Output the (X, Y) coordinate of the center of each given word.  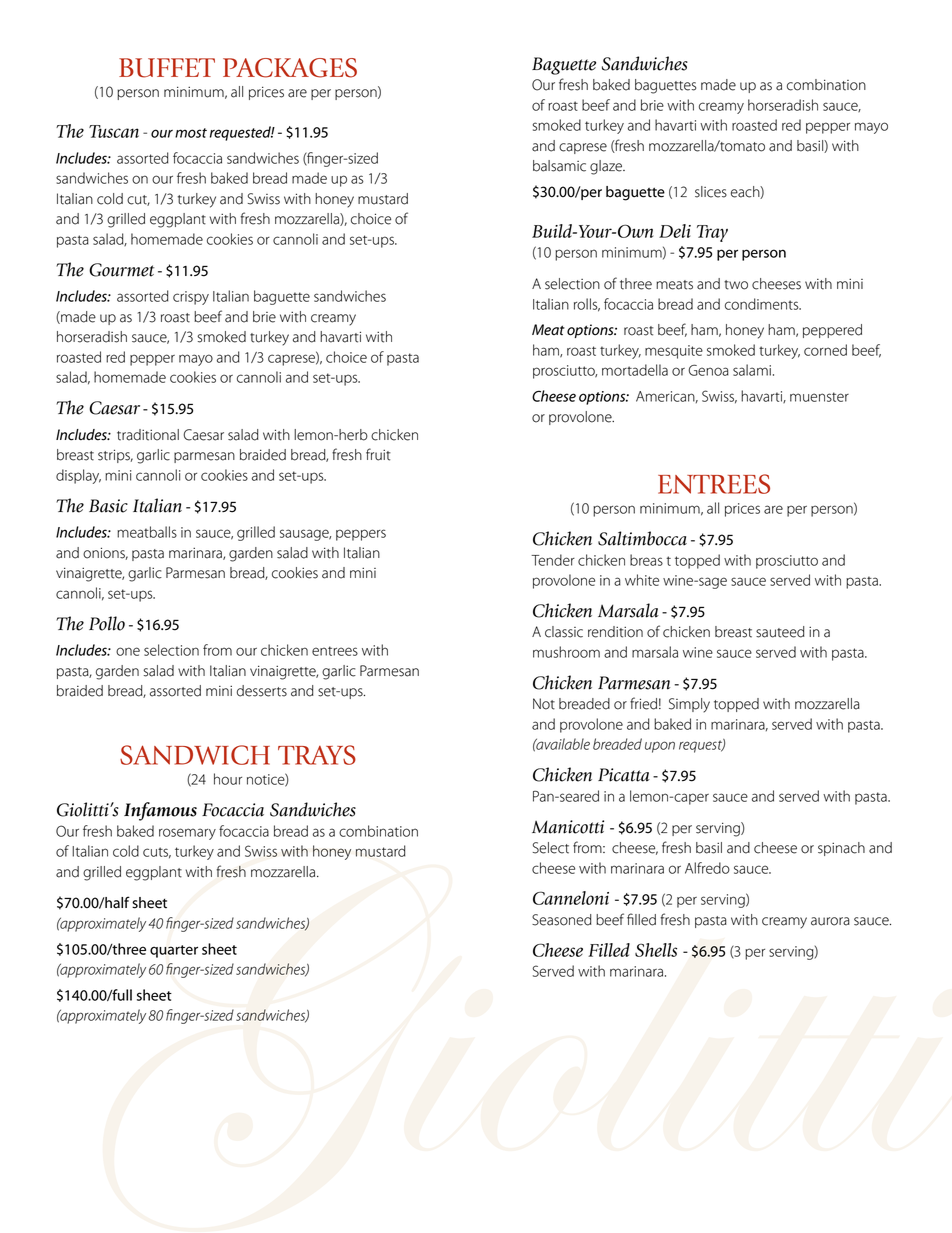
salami (752, 370)
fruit (378, 454)
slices (711, 192)
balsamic (559, 166)
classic (564, 632)
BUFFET (167, 68)
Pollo (107, 623)
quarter (174, 951)
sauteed (780, 632)
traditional (148, 435)
